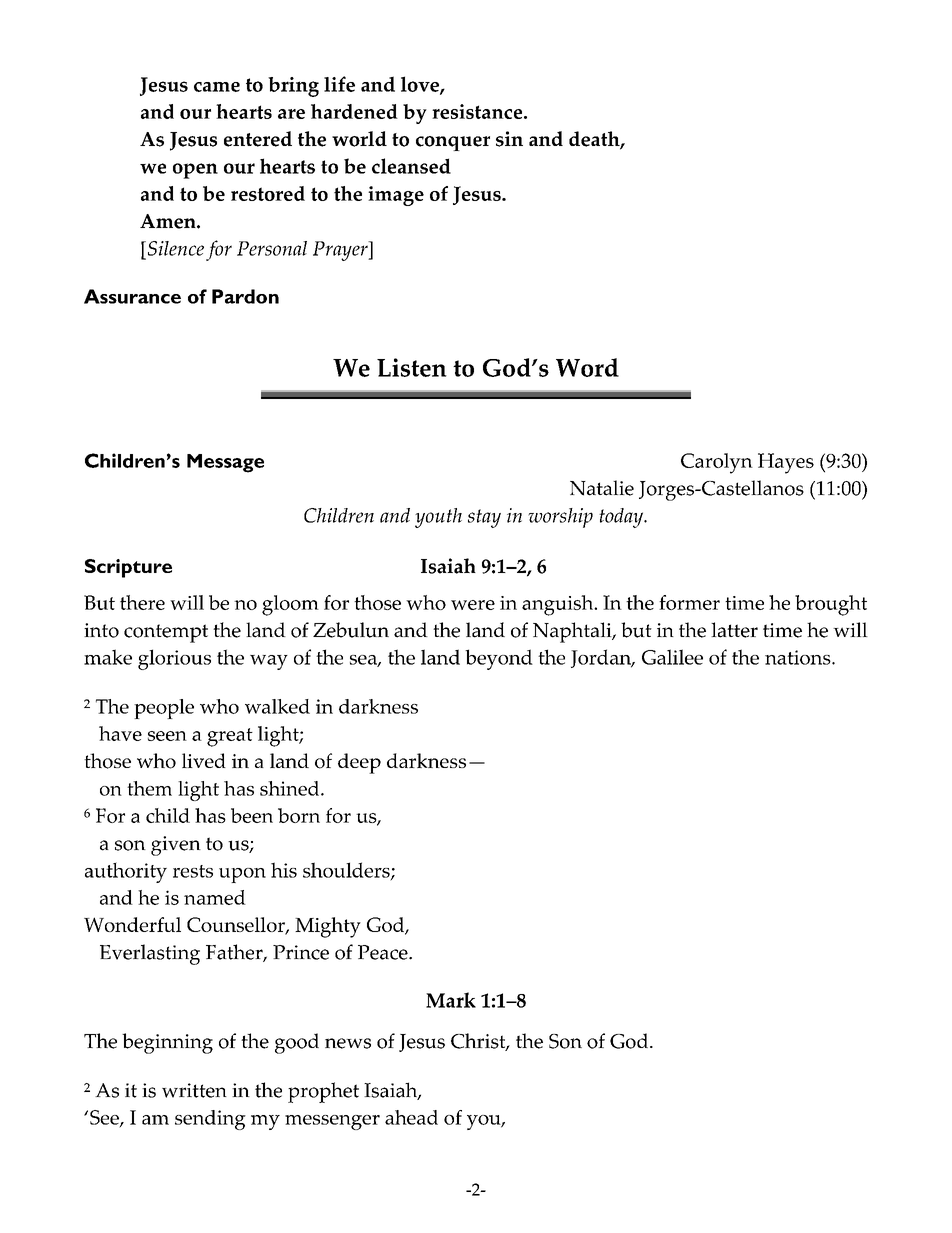 This image has height=1233, width=952. What do you see at coordinates (509, 139) in the image?
I see `sin` at bounding box center [509, 139].
